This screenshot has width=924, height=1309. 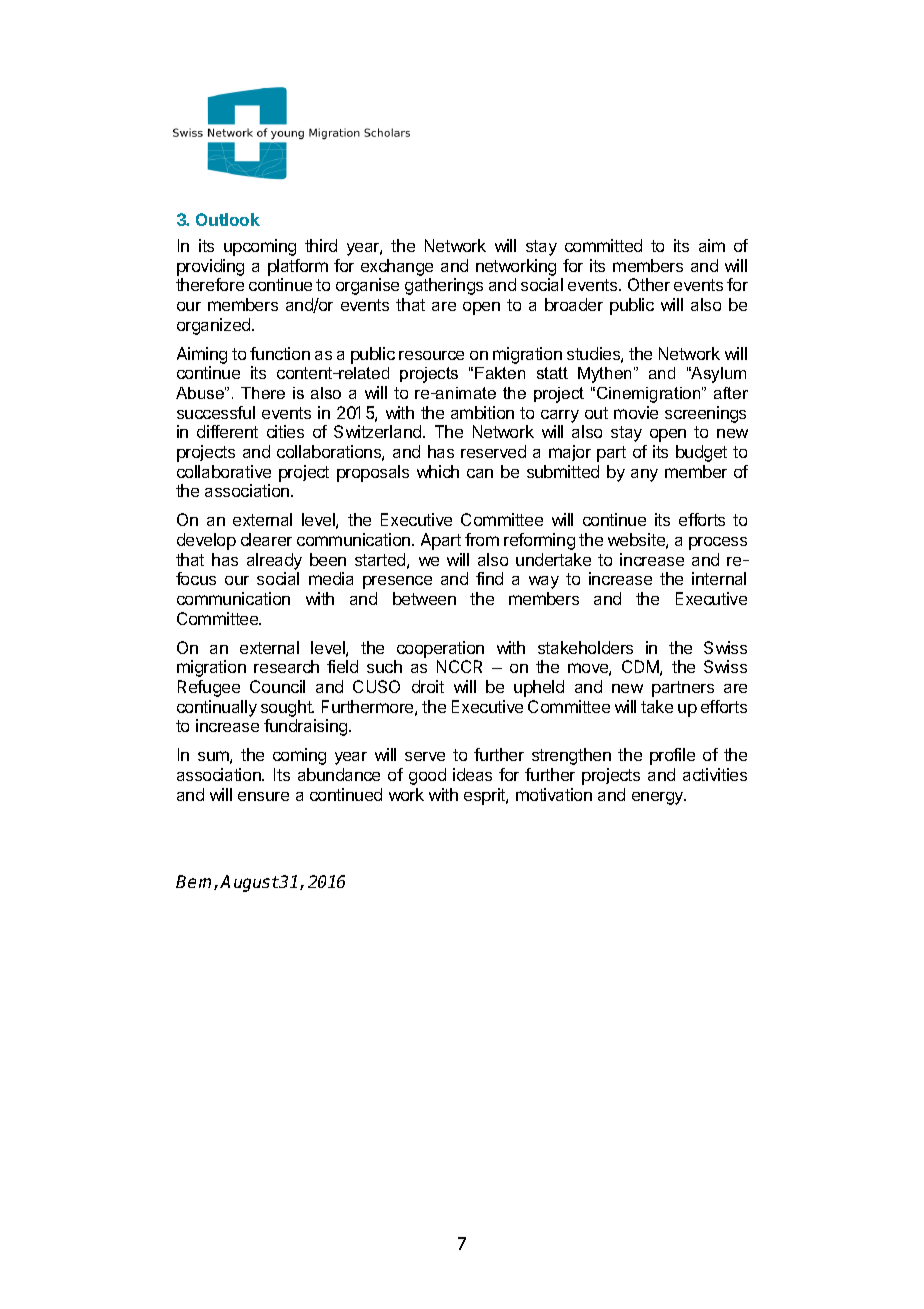 I want to click on energy, so click(x=659, y=798).
